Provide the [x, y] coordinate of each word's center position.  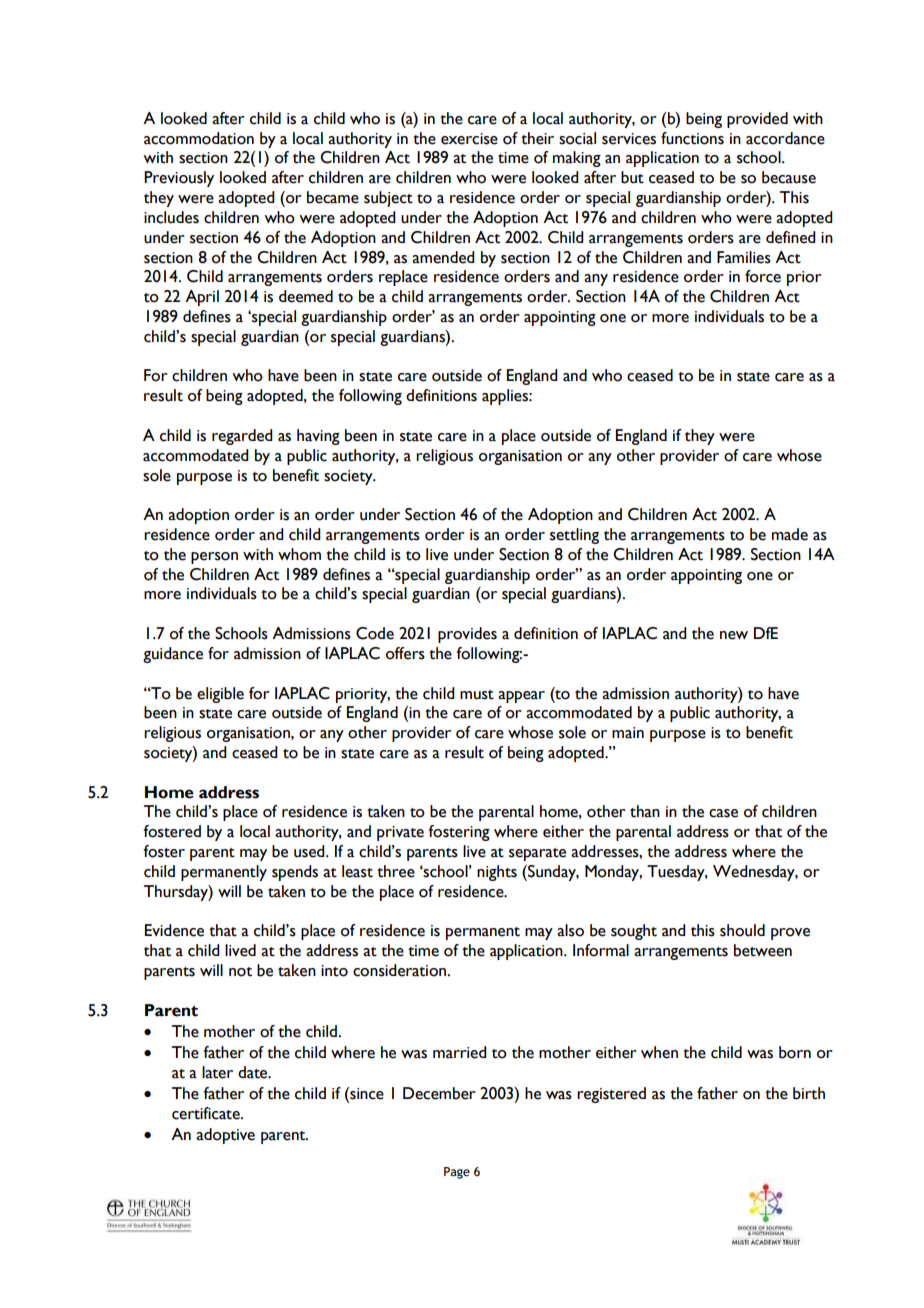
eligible [220, 695]
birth [809, 1093]
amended [443, 257]
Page [457, 1173]
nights [497, 873]
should [742, 930]
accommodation [199, 138]
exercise [469, 139]
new [734, 635]
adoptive [225, 1136]
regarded [242, 437]
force [763, 276]
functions [692, 138]
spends [295, 873]
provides [467, 635]
